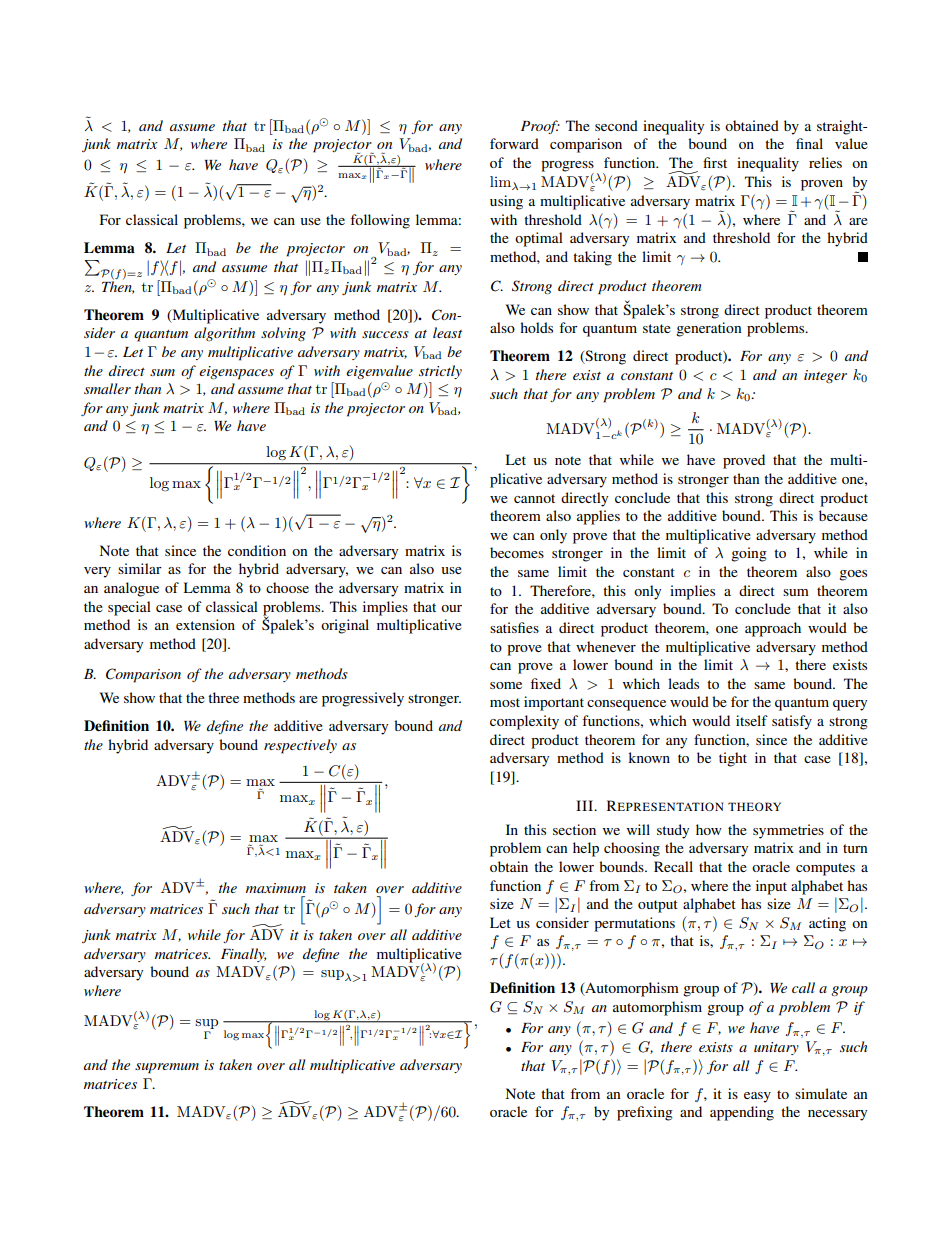 The image size is (952, 1233). Describe the element at coordinates (540, 127) in the page. I see `Proof` at that location.
